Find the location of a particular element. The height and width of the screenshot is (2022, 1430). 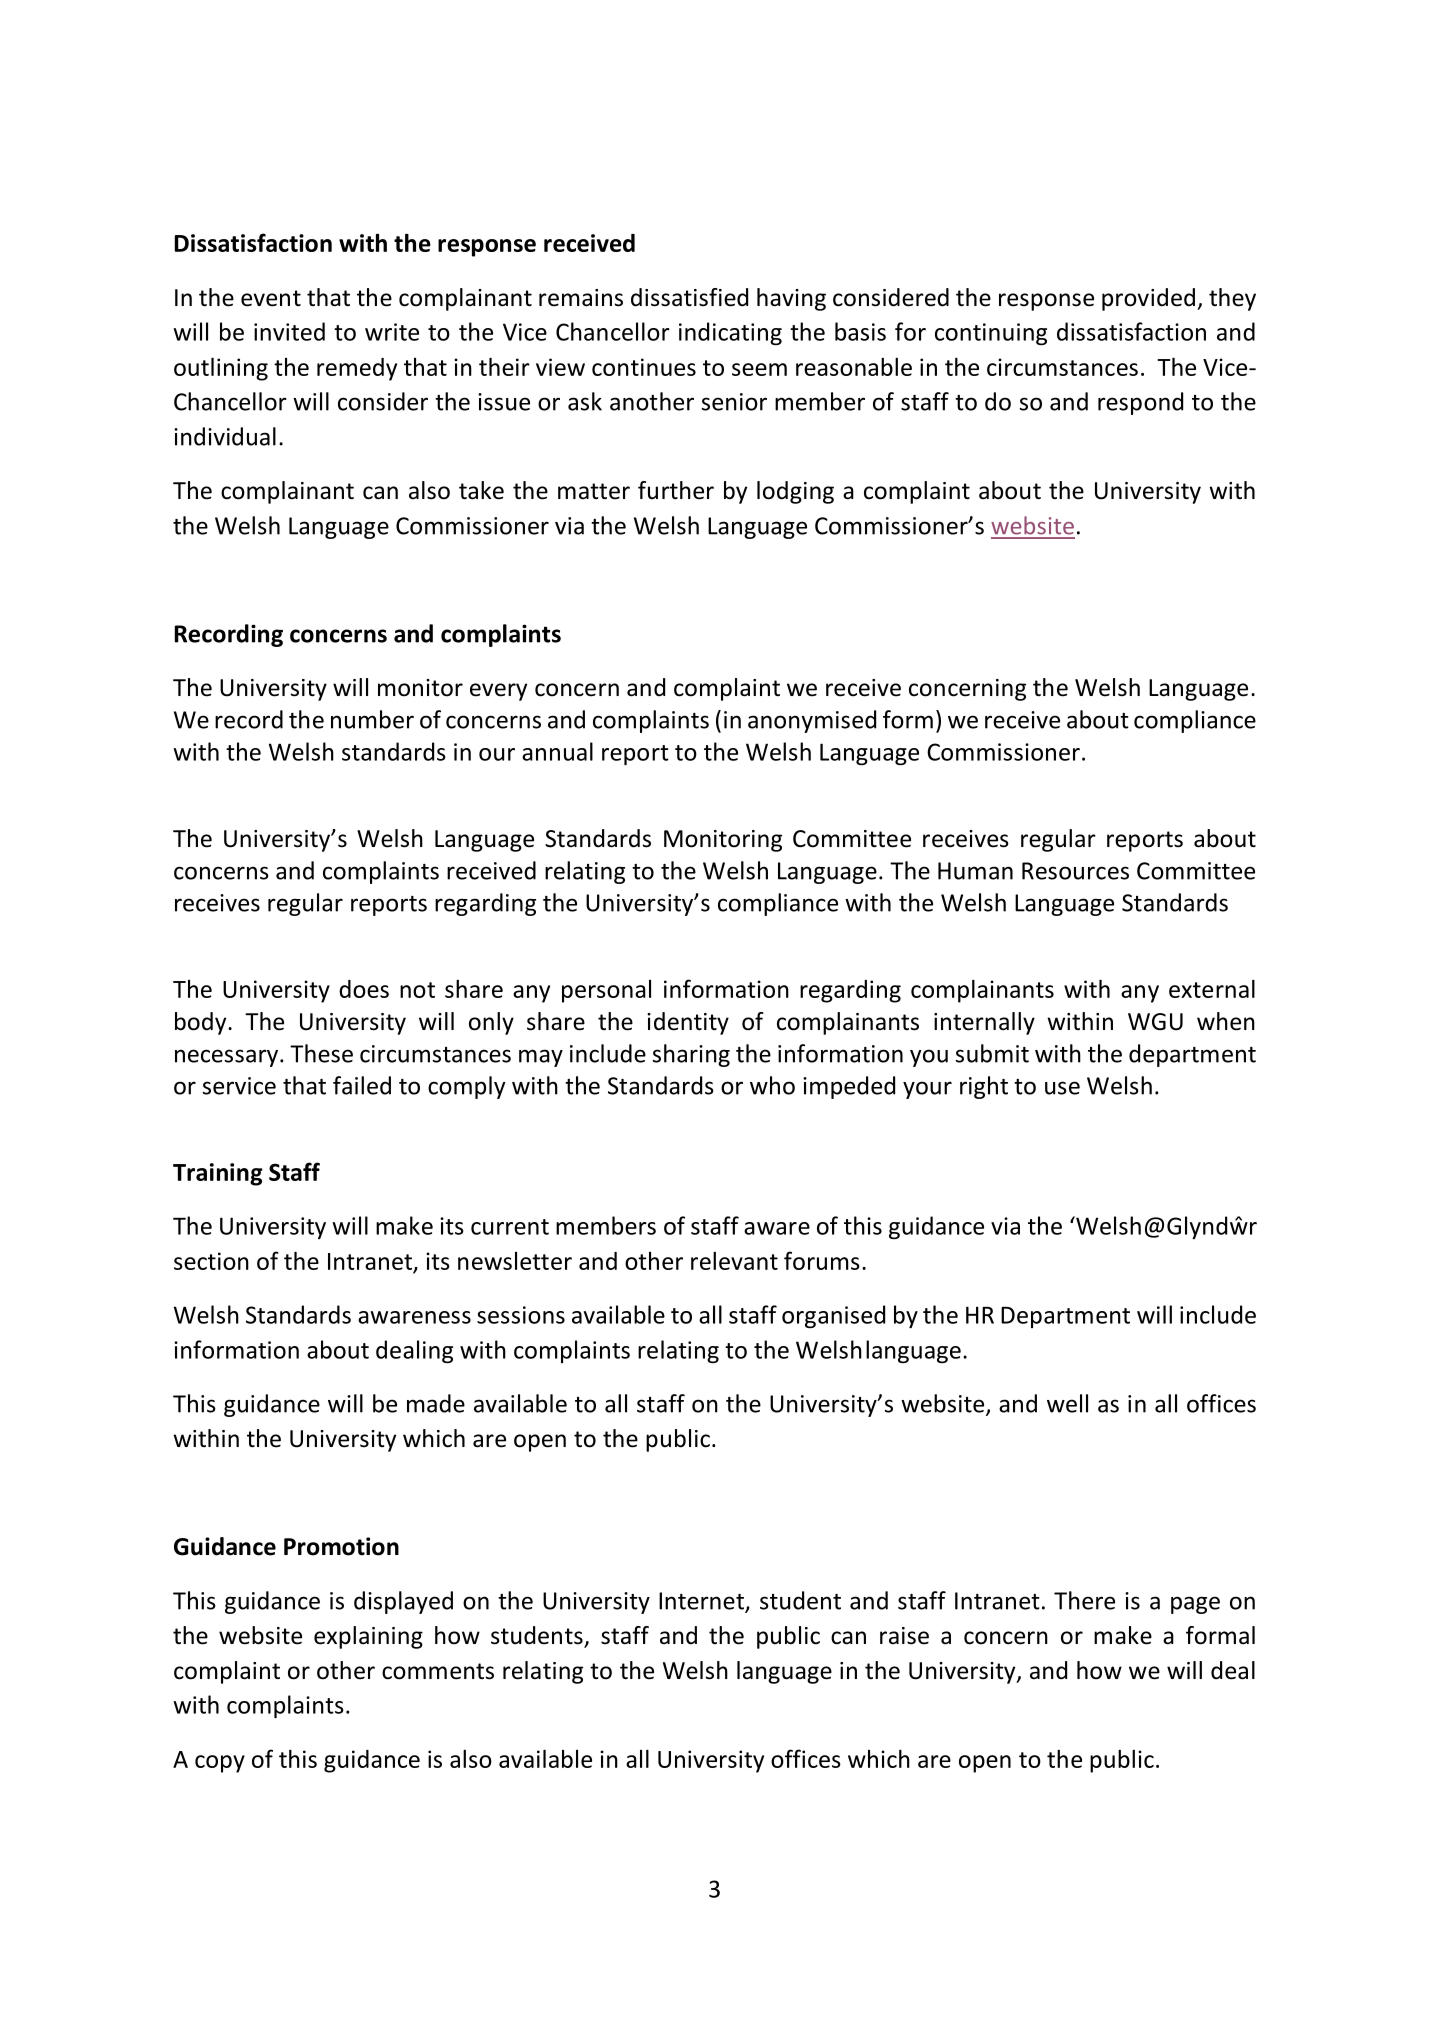

Internet is located at coordinates (702, 1602).
